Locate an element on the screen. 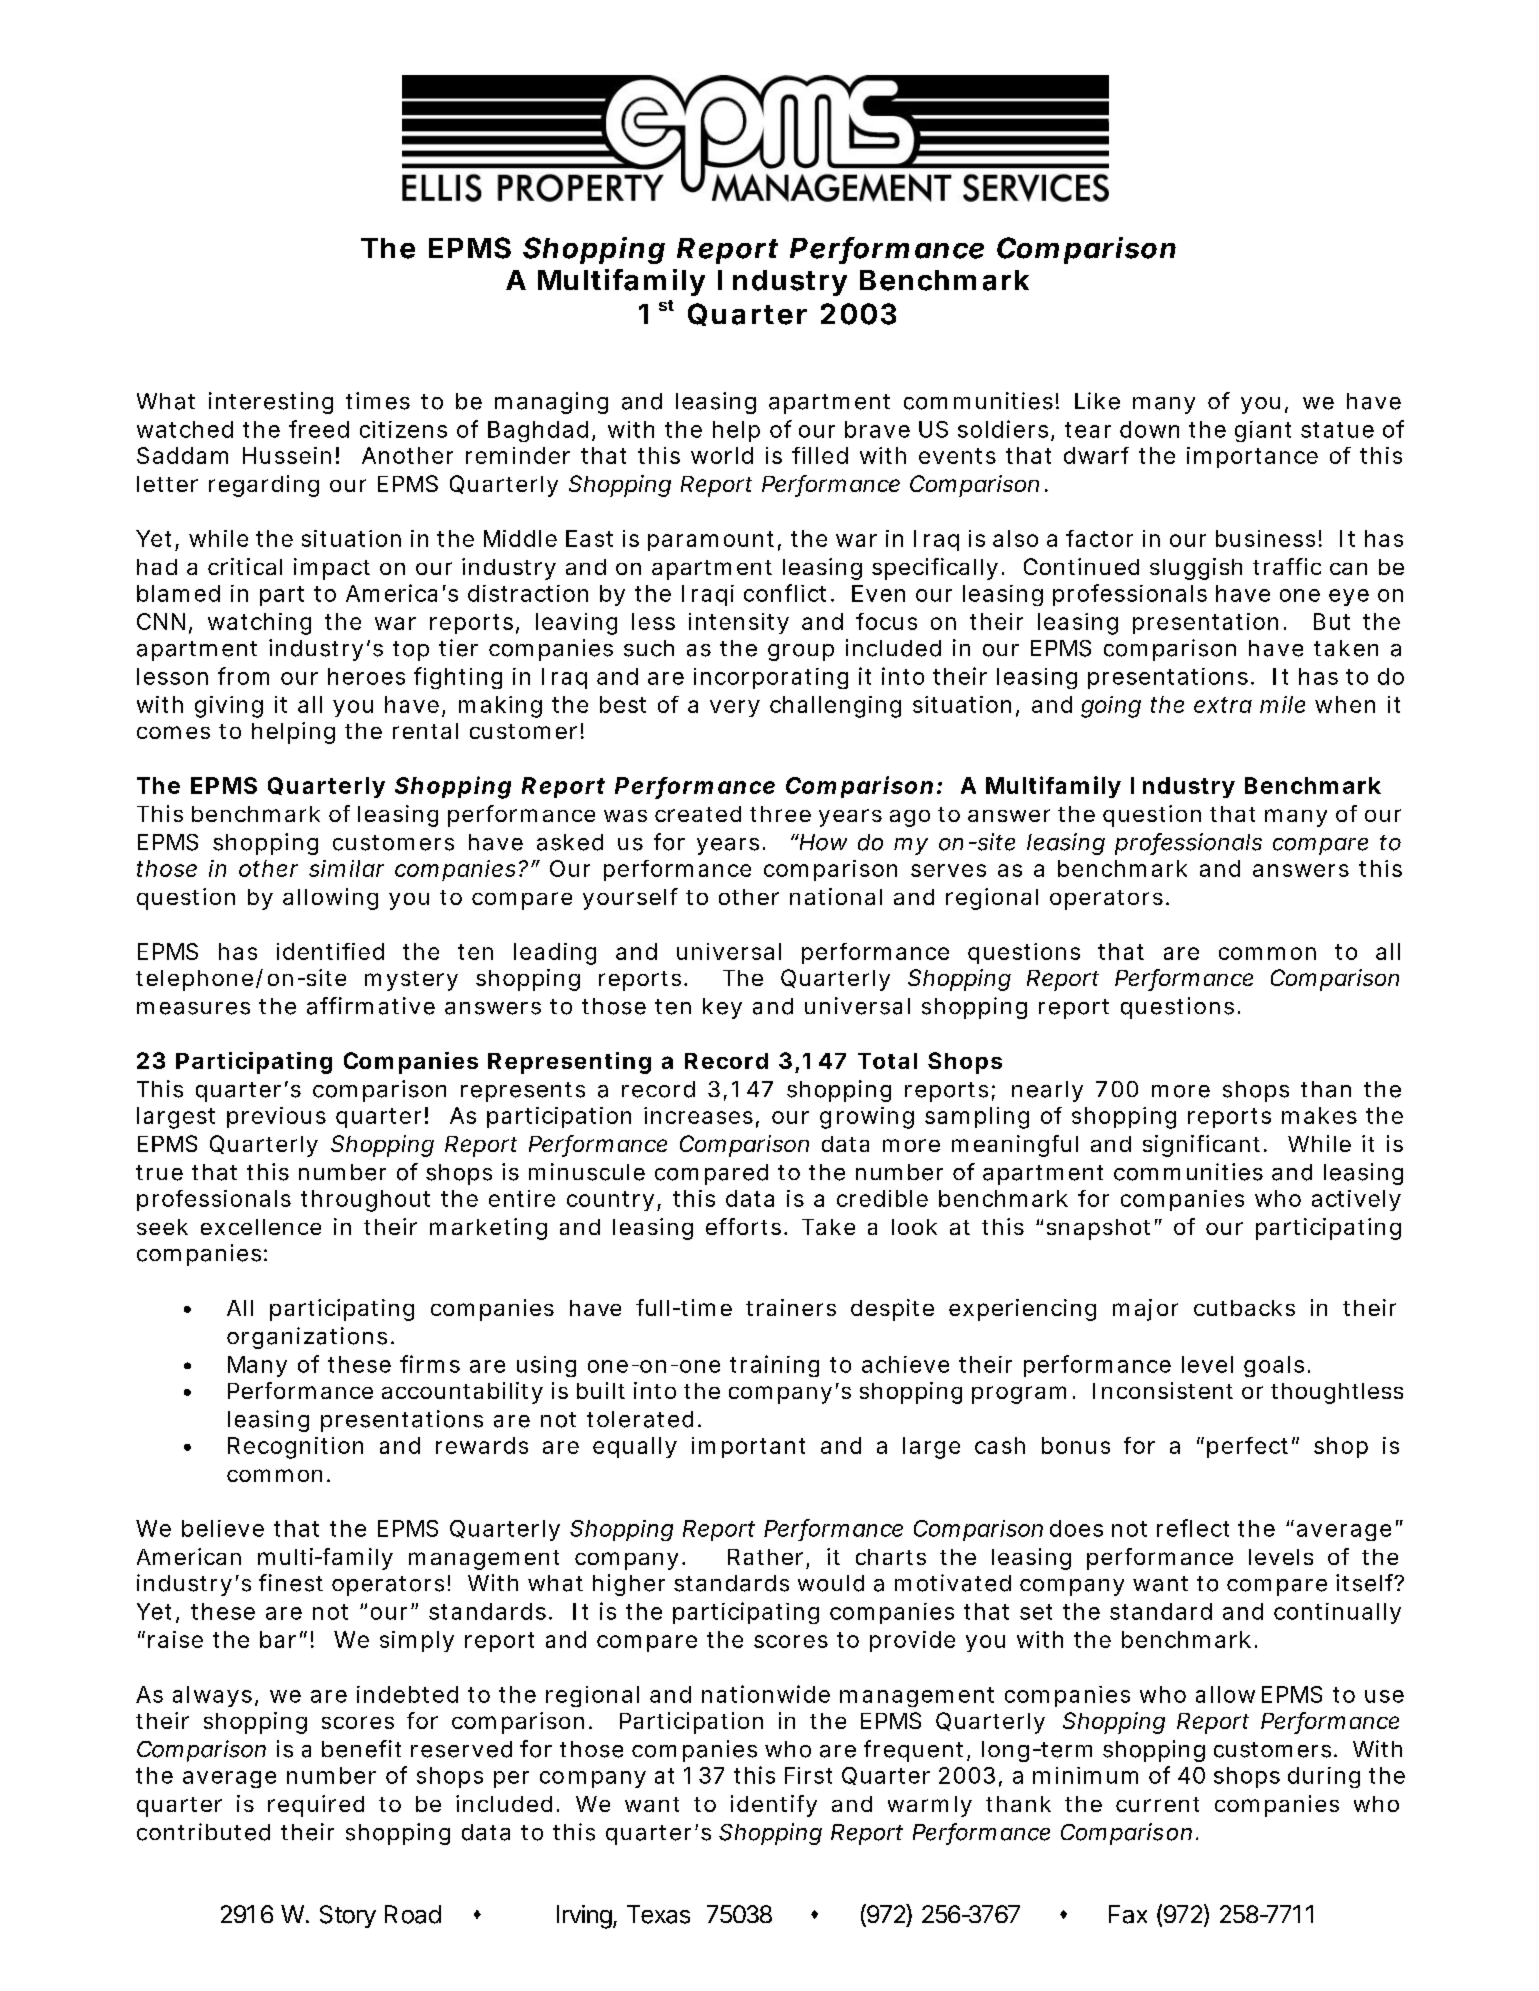 The width and height of the screenshot is (1539, 1991). Story is located at coordinates (348, 1916).
